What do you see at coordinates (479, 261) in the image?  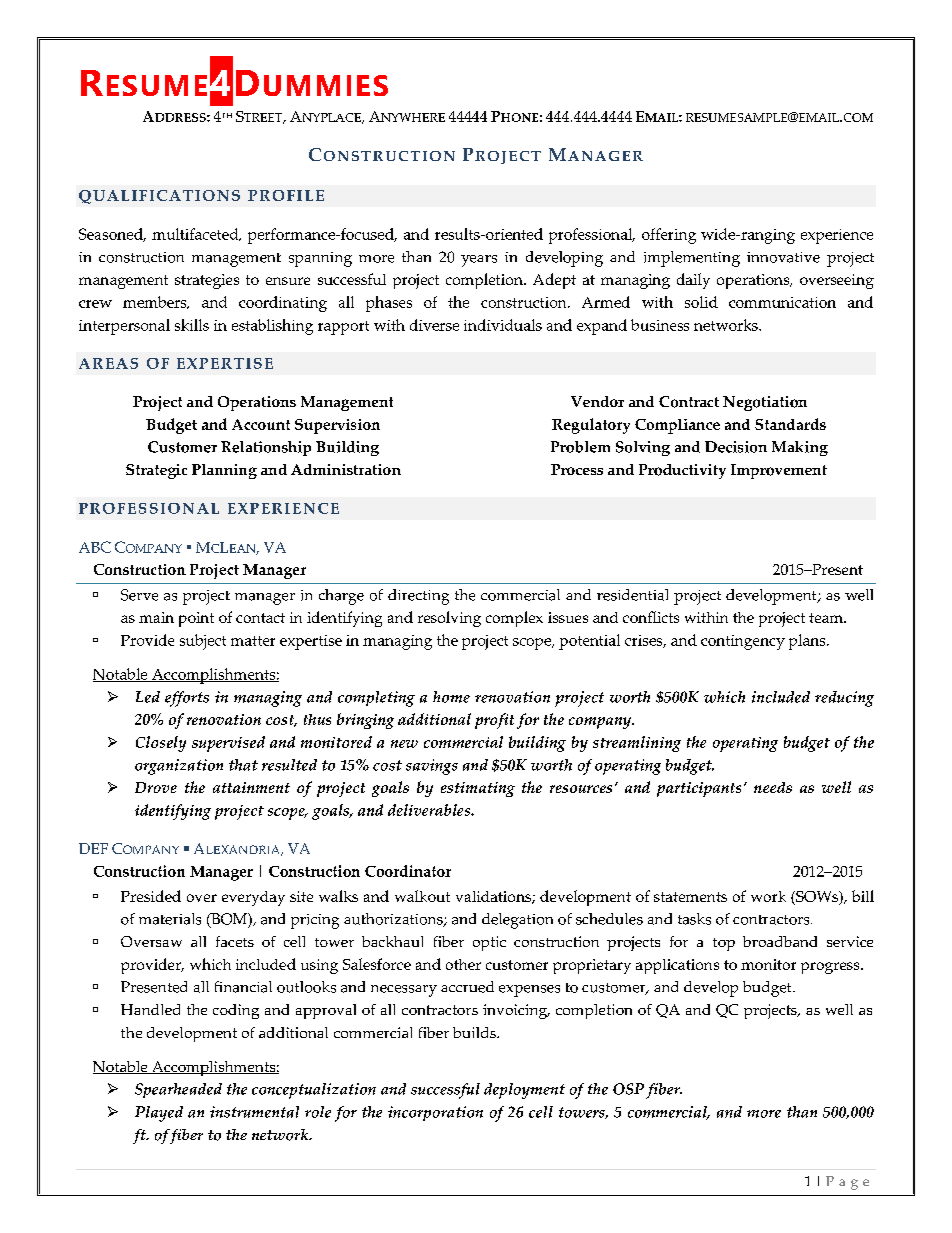 I see `years` at bounding box center [479, 261].
